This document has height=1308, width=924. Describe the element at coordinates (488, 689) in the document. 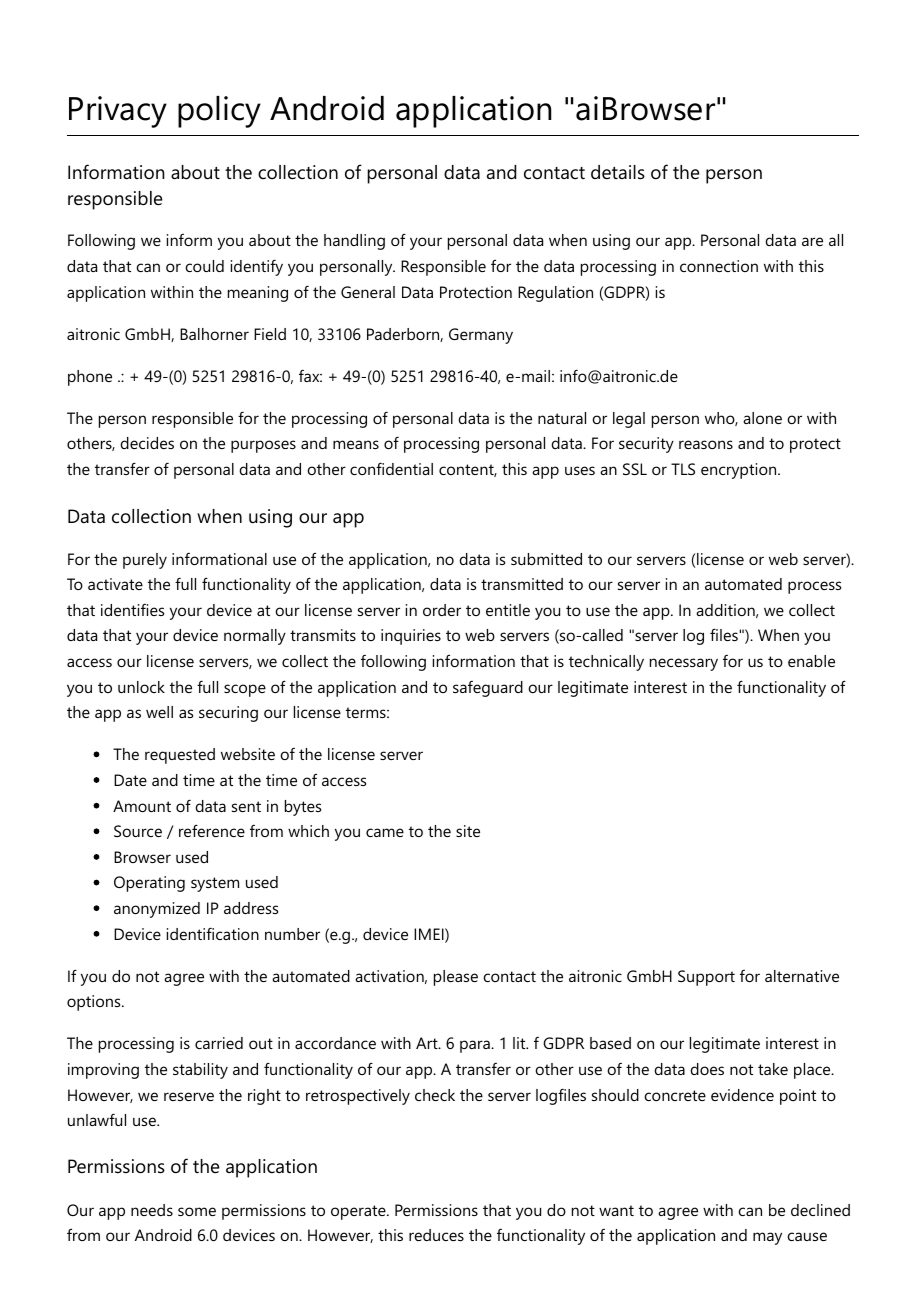

I see `safeguard` at that location.
